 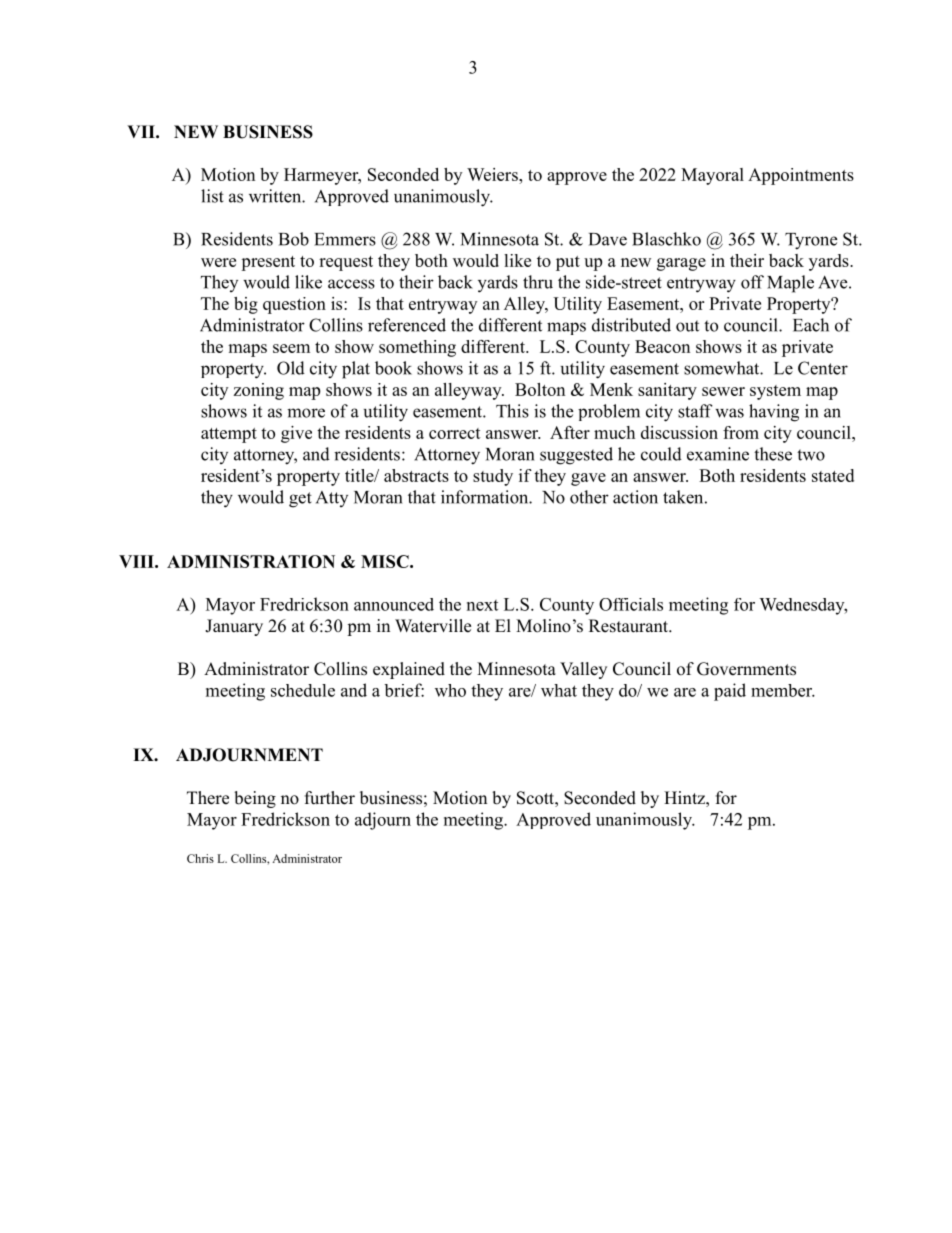 What do you see at coordinates (493, 477) in the screenshot?
I see `study` at bounding box center [493, 477].
